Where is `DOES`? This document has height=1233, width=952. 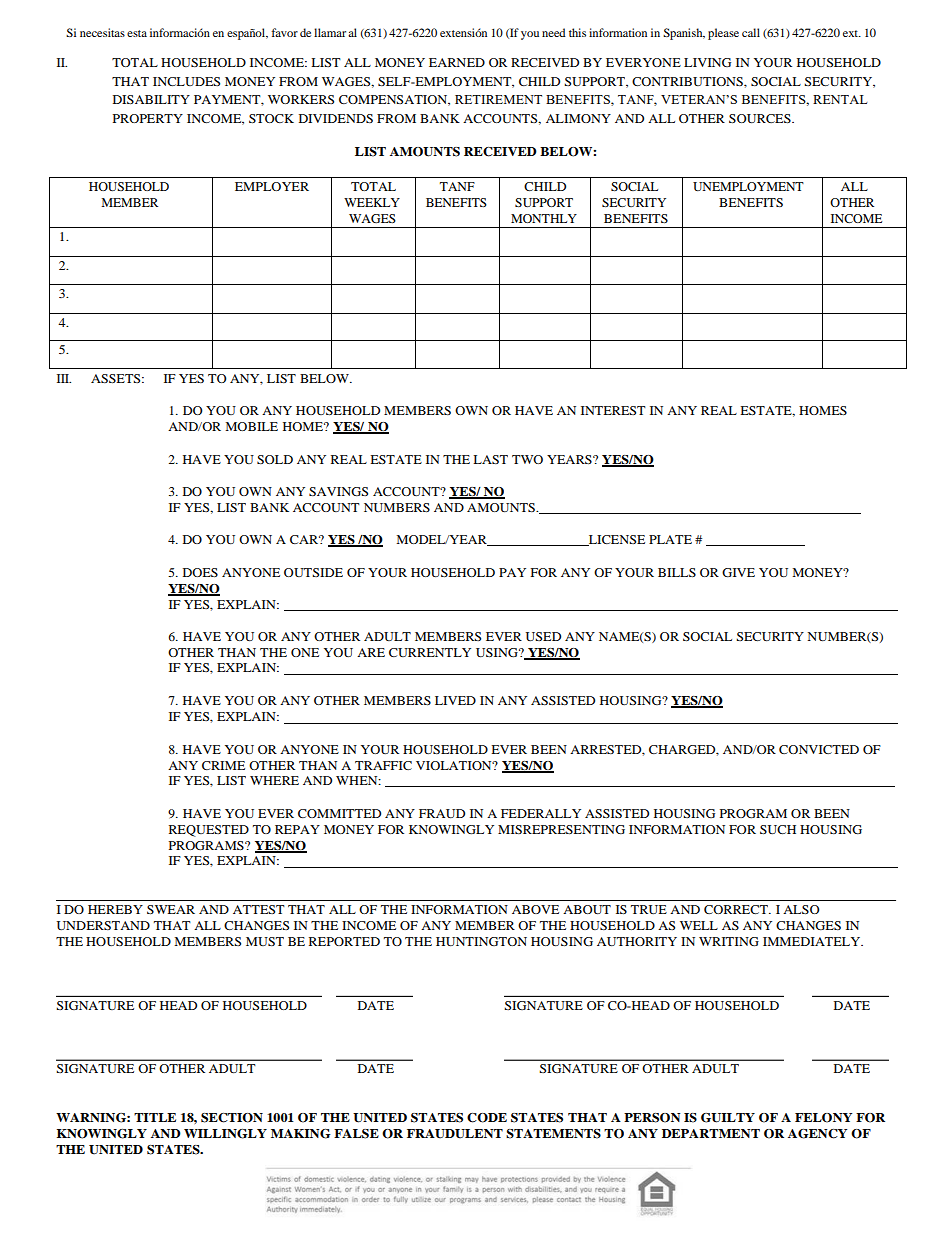 DOES is located at coordinates (200, 572).
